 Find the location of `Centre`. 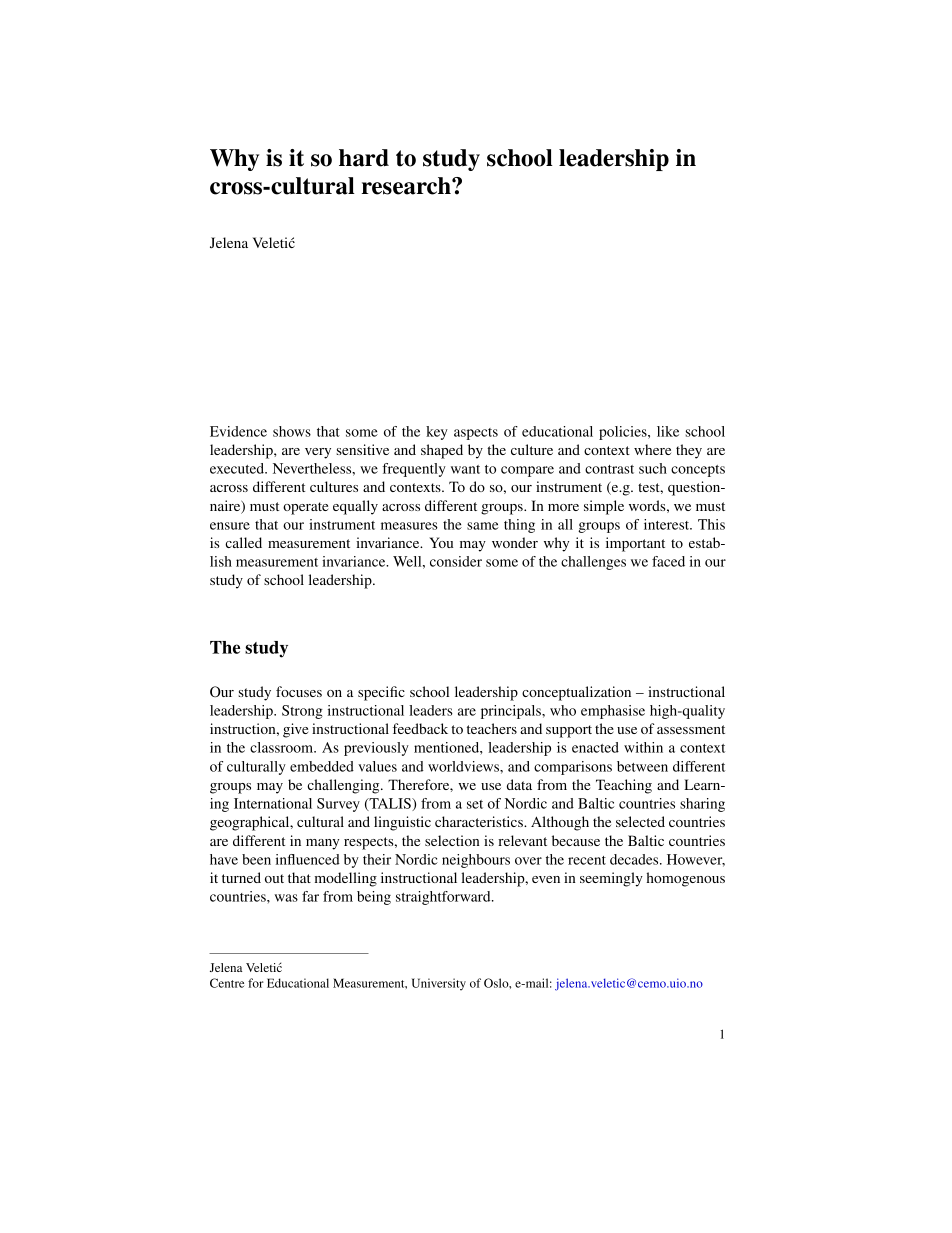

Centre is located at coordinates (227, 983).
